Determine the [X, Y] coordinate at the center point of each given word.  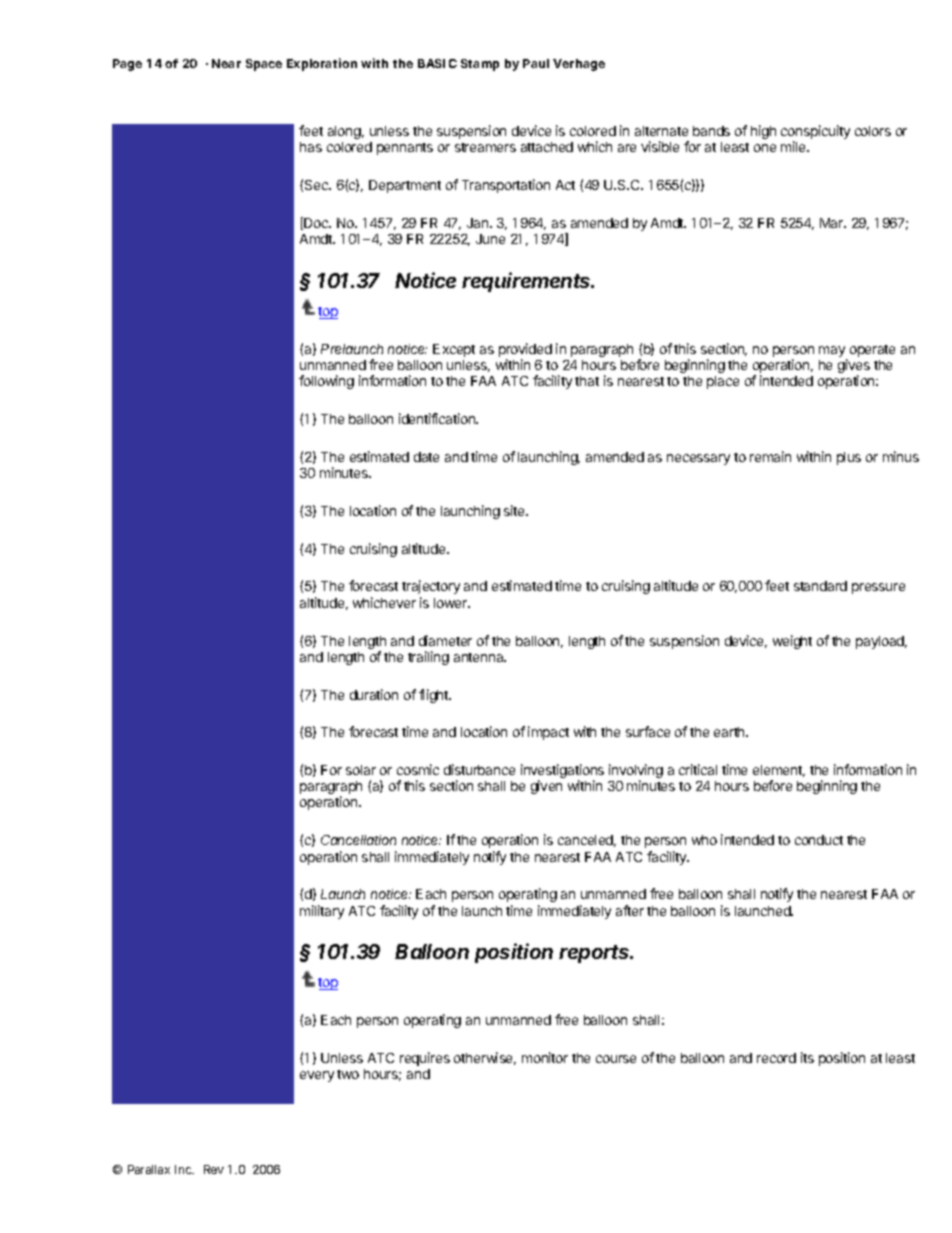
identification [438, 418]
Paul [536, 63]
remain [770, 456]
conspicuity [815, 133]
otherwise [485, 1058]
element [779, 771]
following [326, 382]
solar [361, 770]
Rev [214, 1169]
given [546, 787]
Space [264, 65]
